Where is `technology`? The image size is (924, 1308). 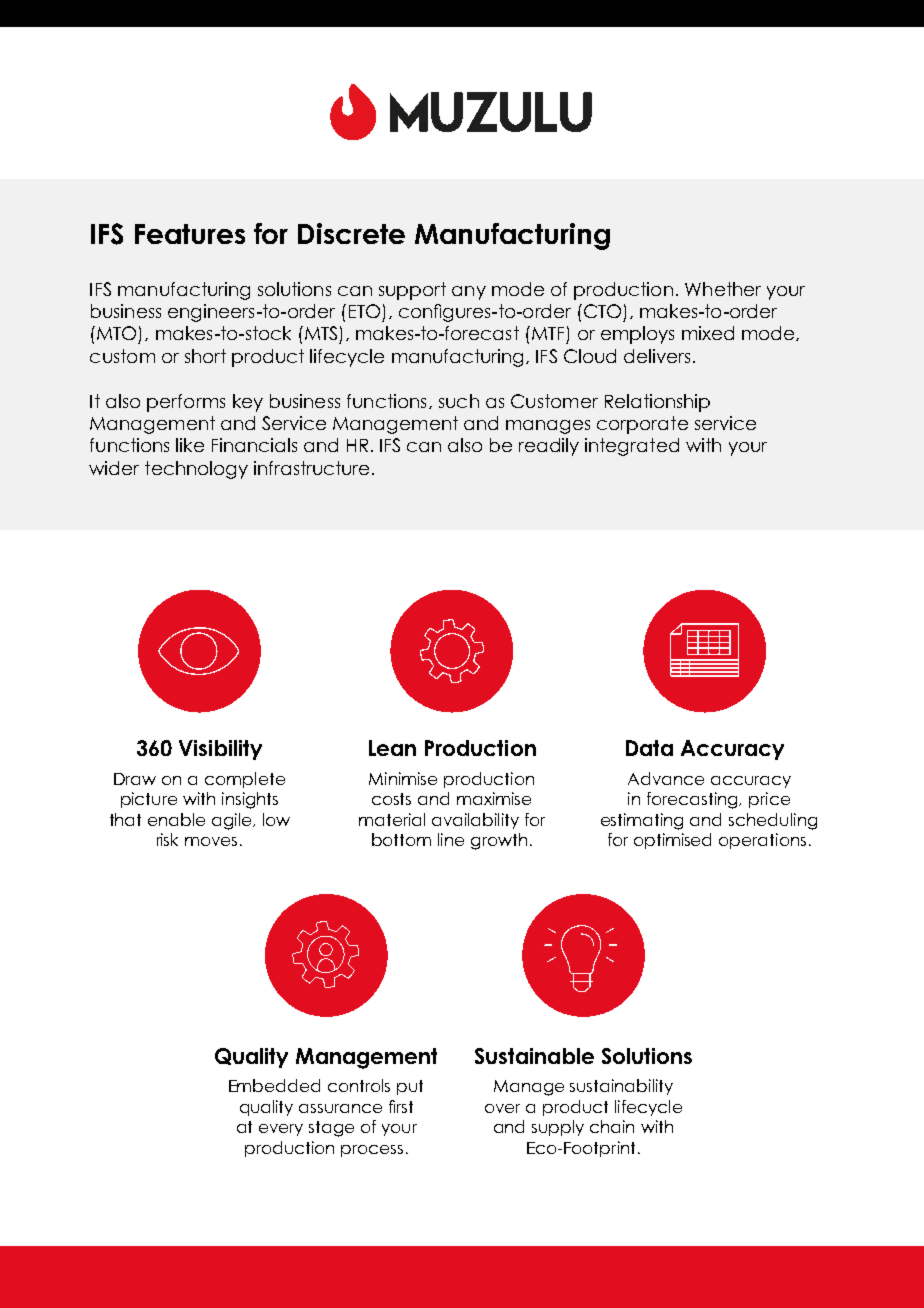 technology is located at coordinates (196, 470).
